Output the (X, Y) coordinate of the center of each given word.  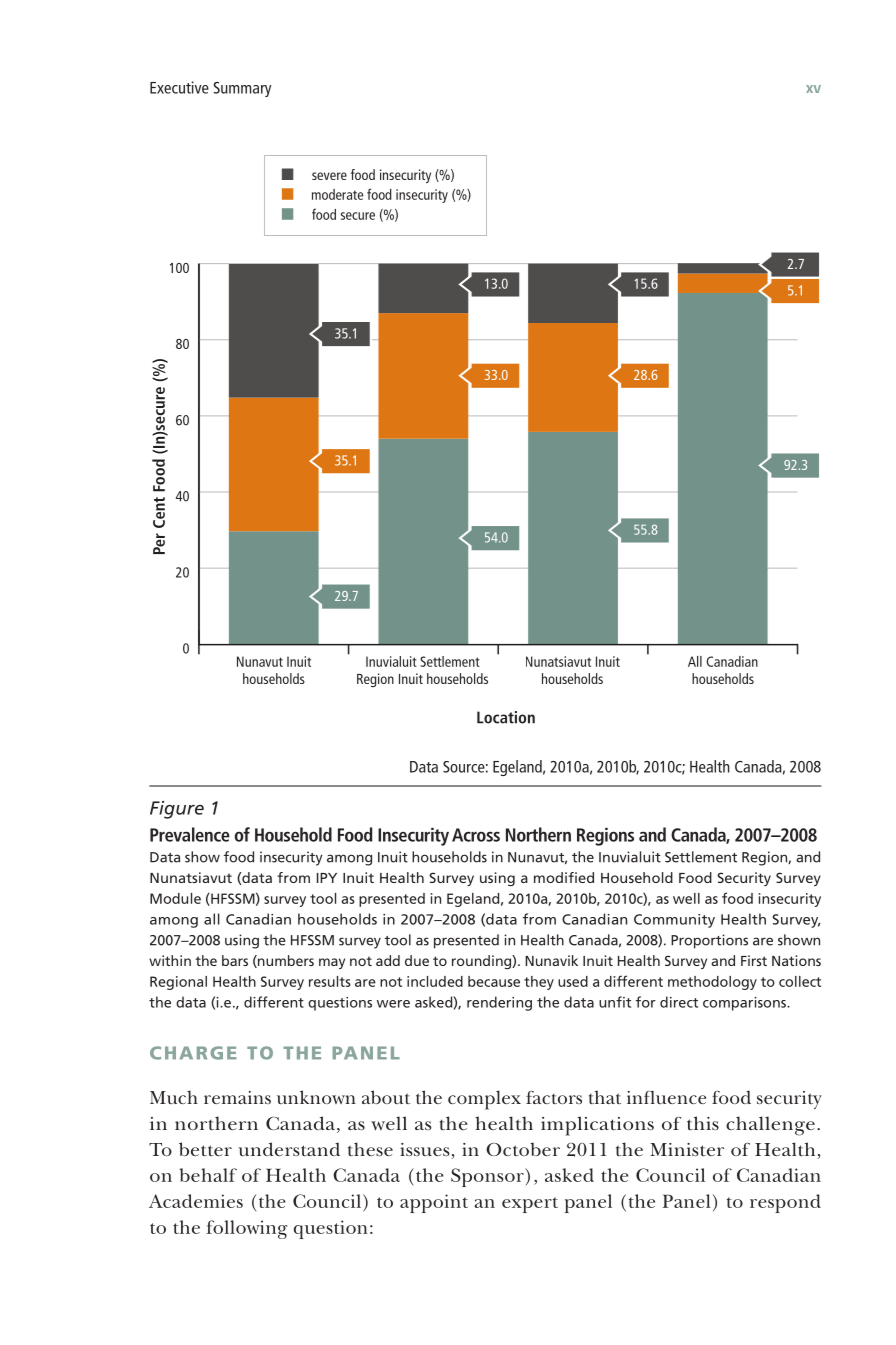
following (246, 1229)
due (417, 960)
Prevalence (190, 834)
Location (506, 717)
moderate (337, 194)
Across (476, 835)
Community (674, 921)
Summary (242, 89)
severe (329, 176)
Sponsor (488, 1177)
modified (564, 877)
